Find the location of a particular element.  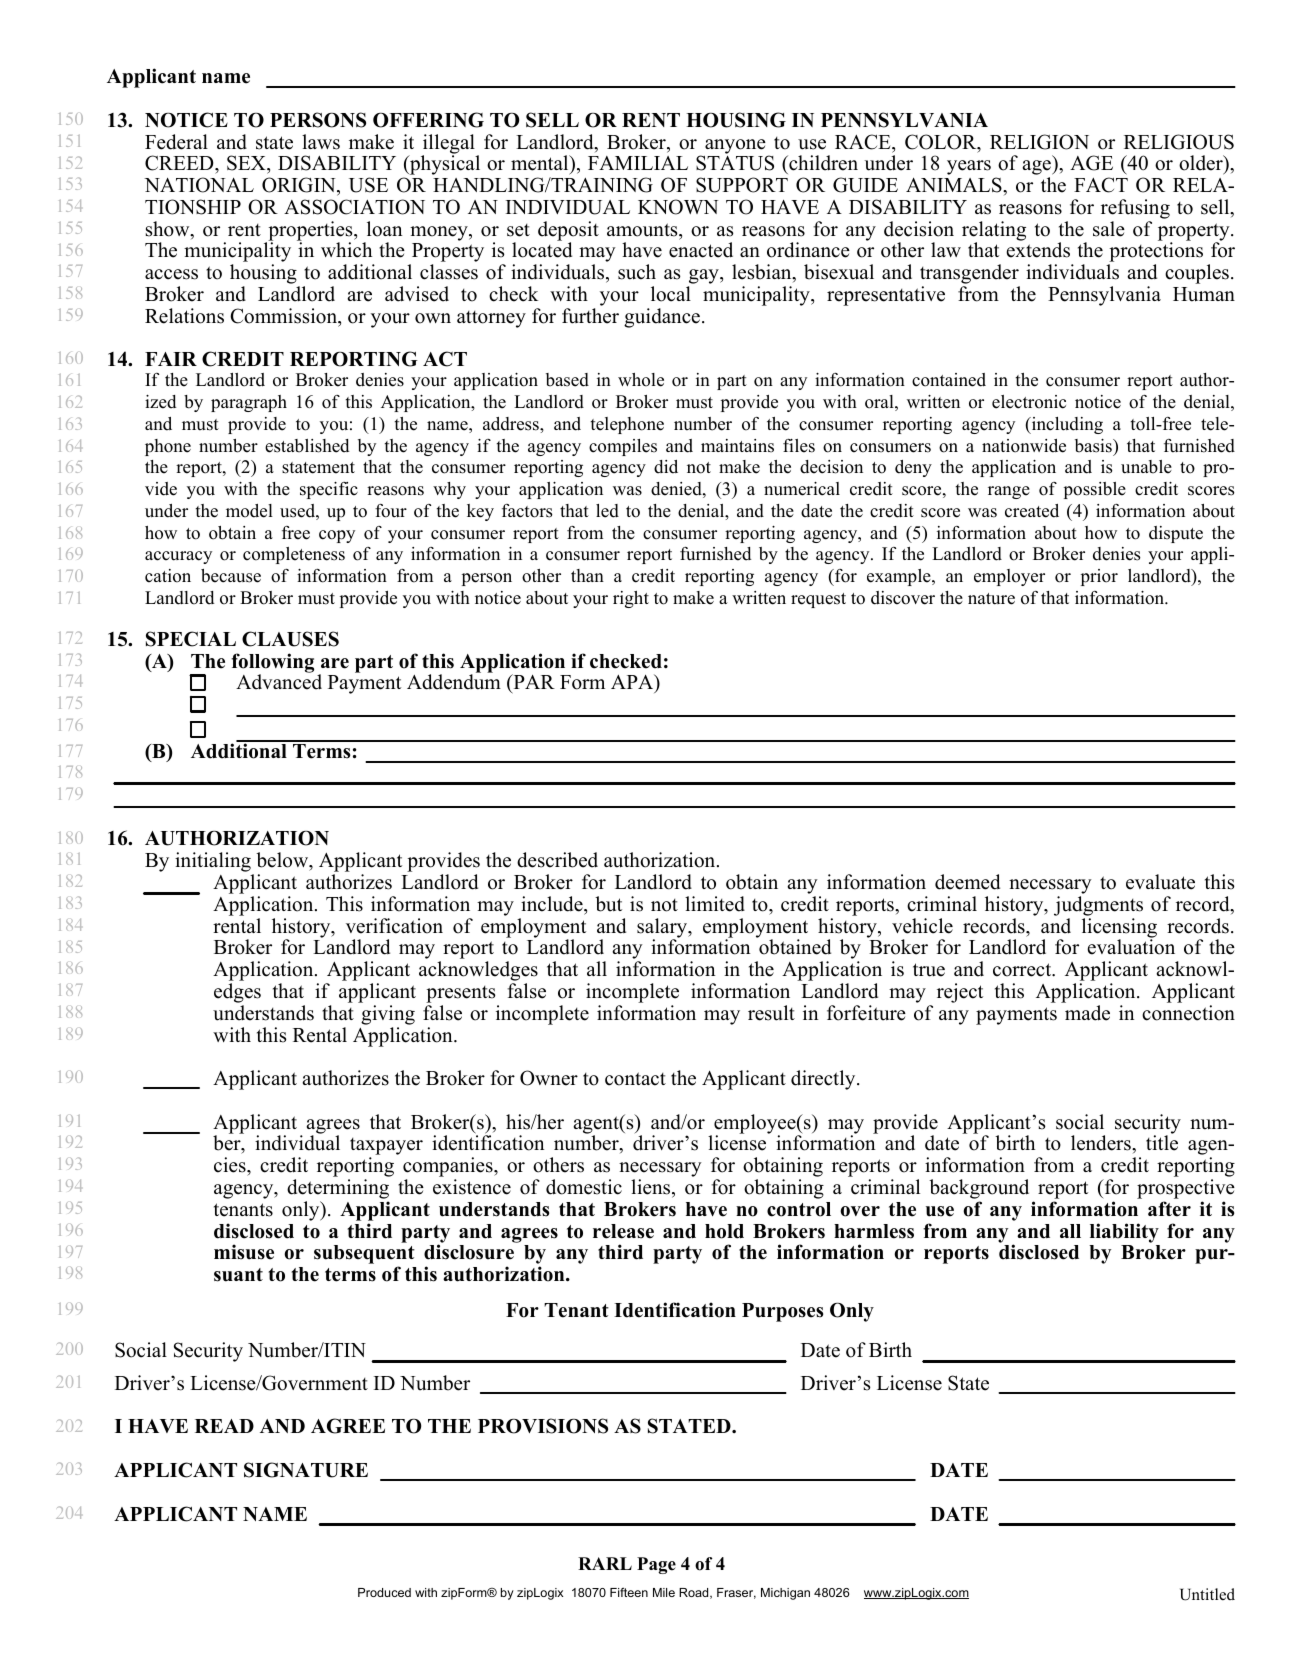

RELIGION is located at coordinates (1039, 142).
